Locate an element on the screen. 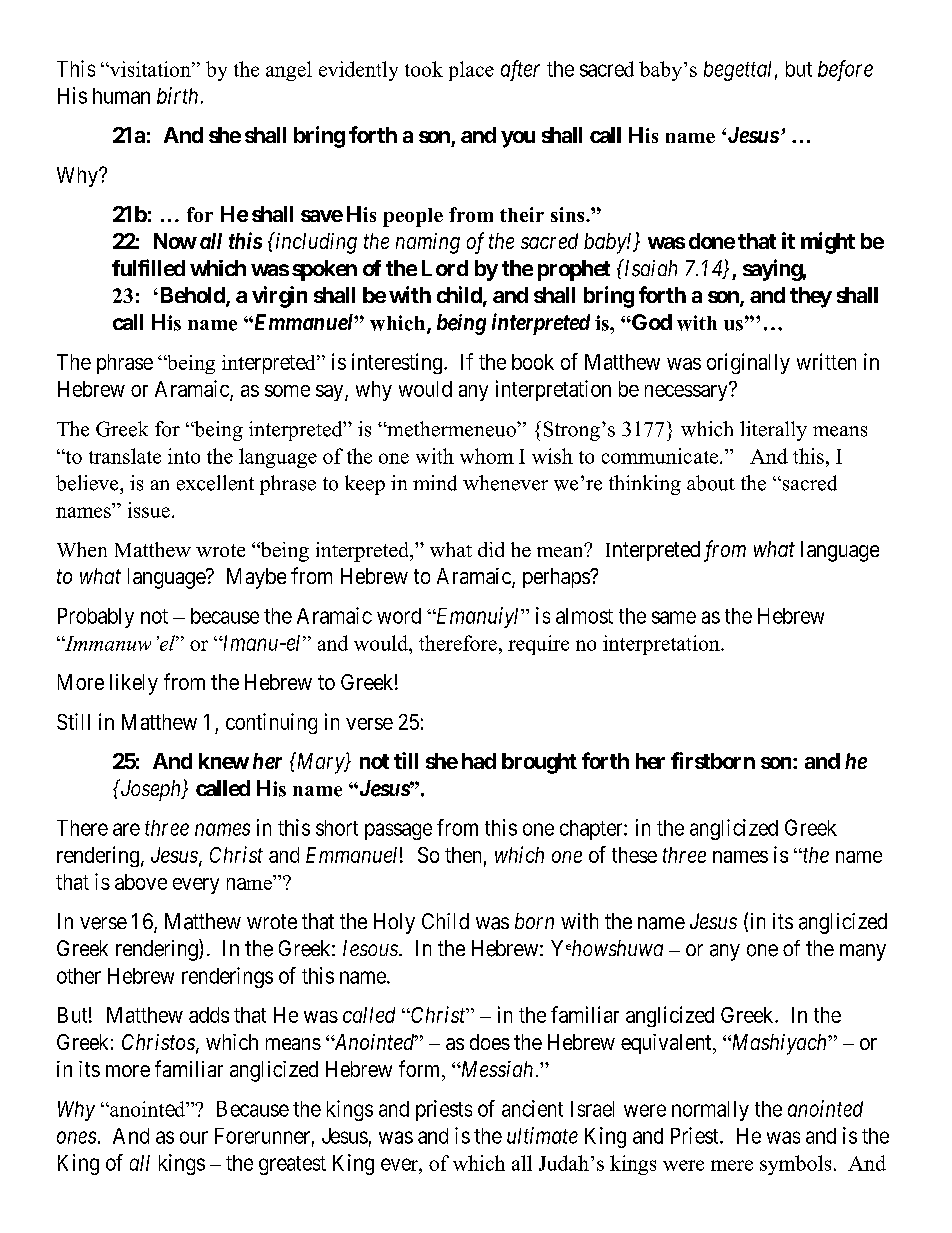 This screenshot has width=952, height=1233. Joseph is located at coordinates (150, 790).
